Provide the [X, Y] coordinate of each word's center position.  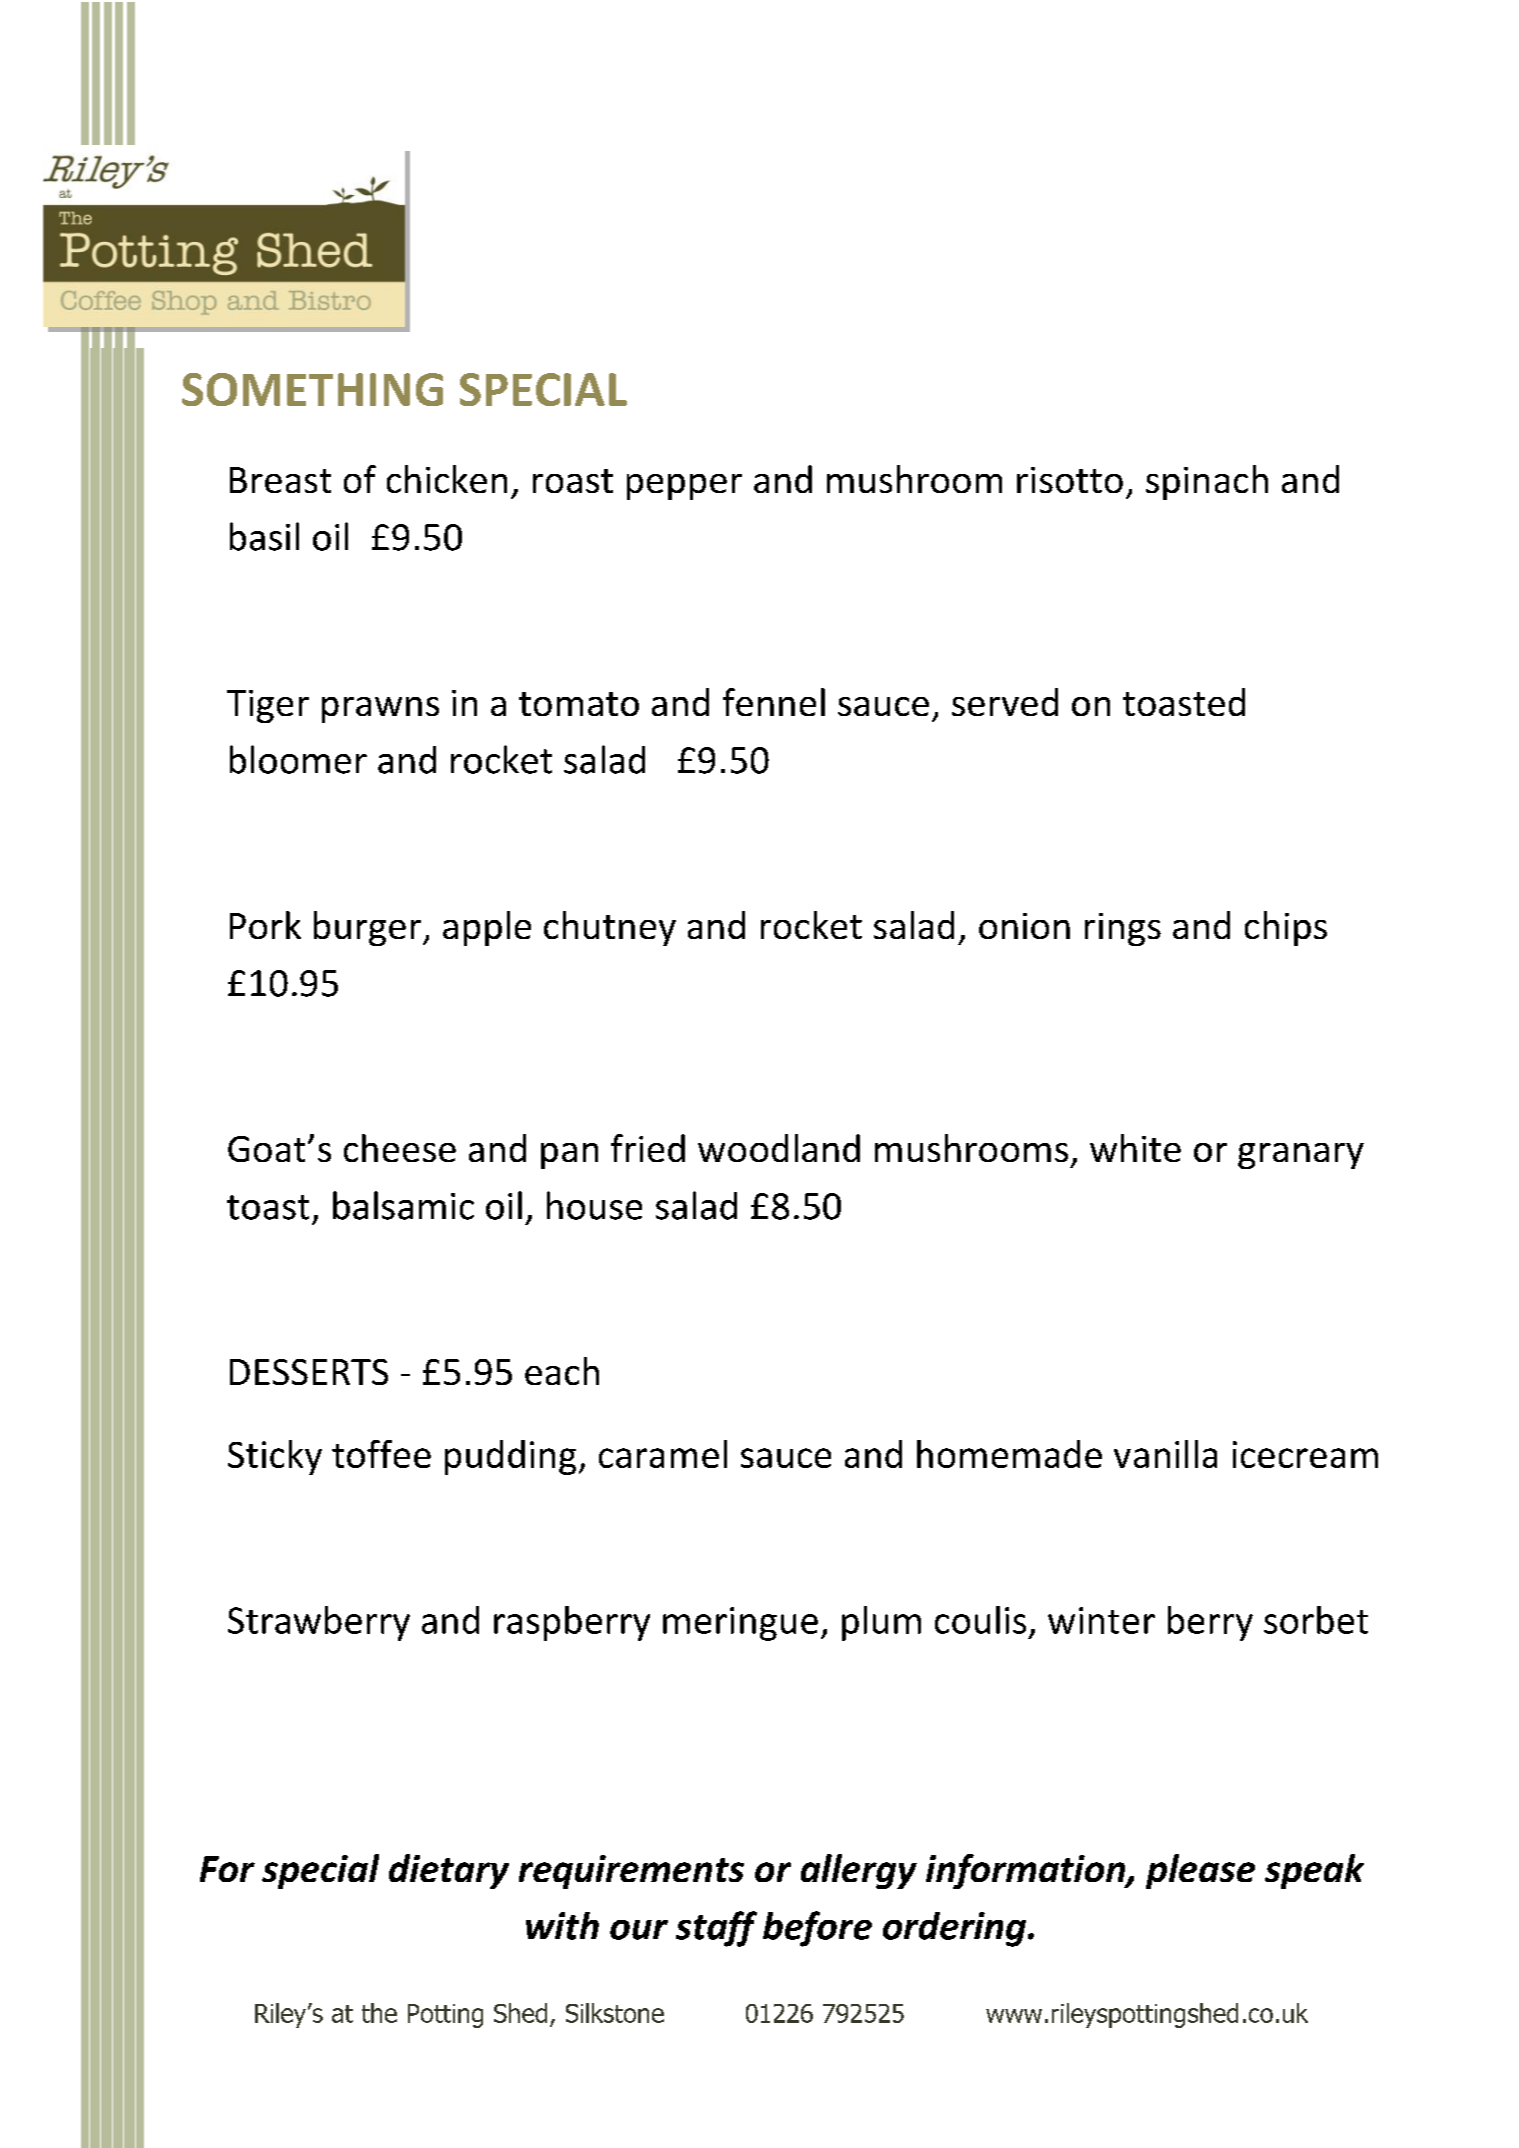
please [1200, 1871]
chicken [447, 479]
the [379, 2013]
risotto [1070, 480]
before [817, 1929]
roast [573, 481]
